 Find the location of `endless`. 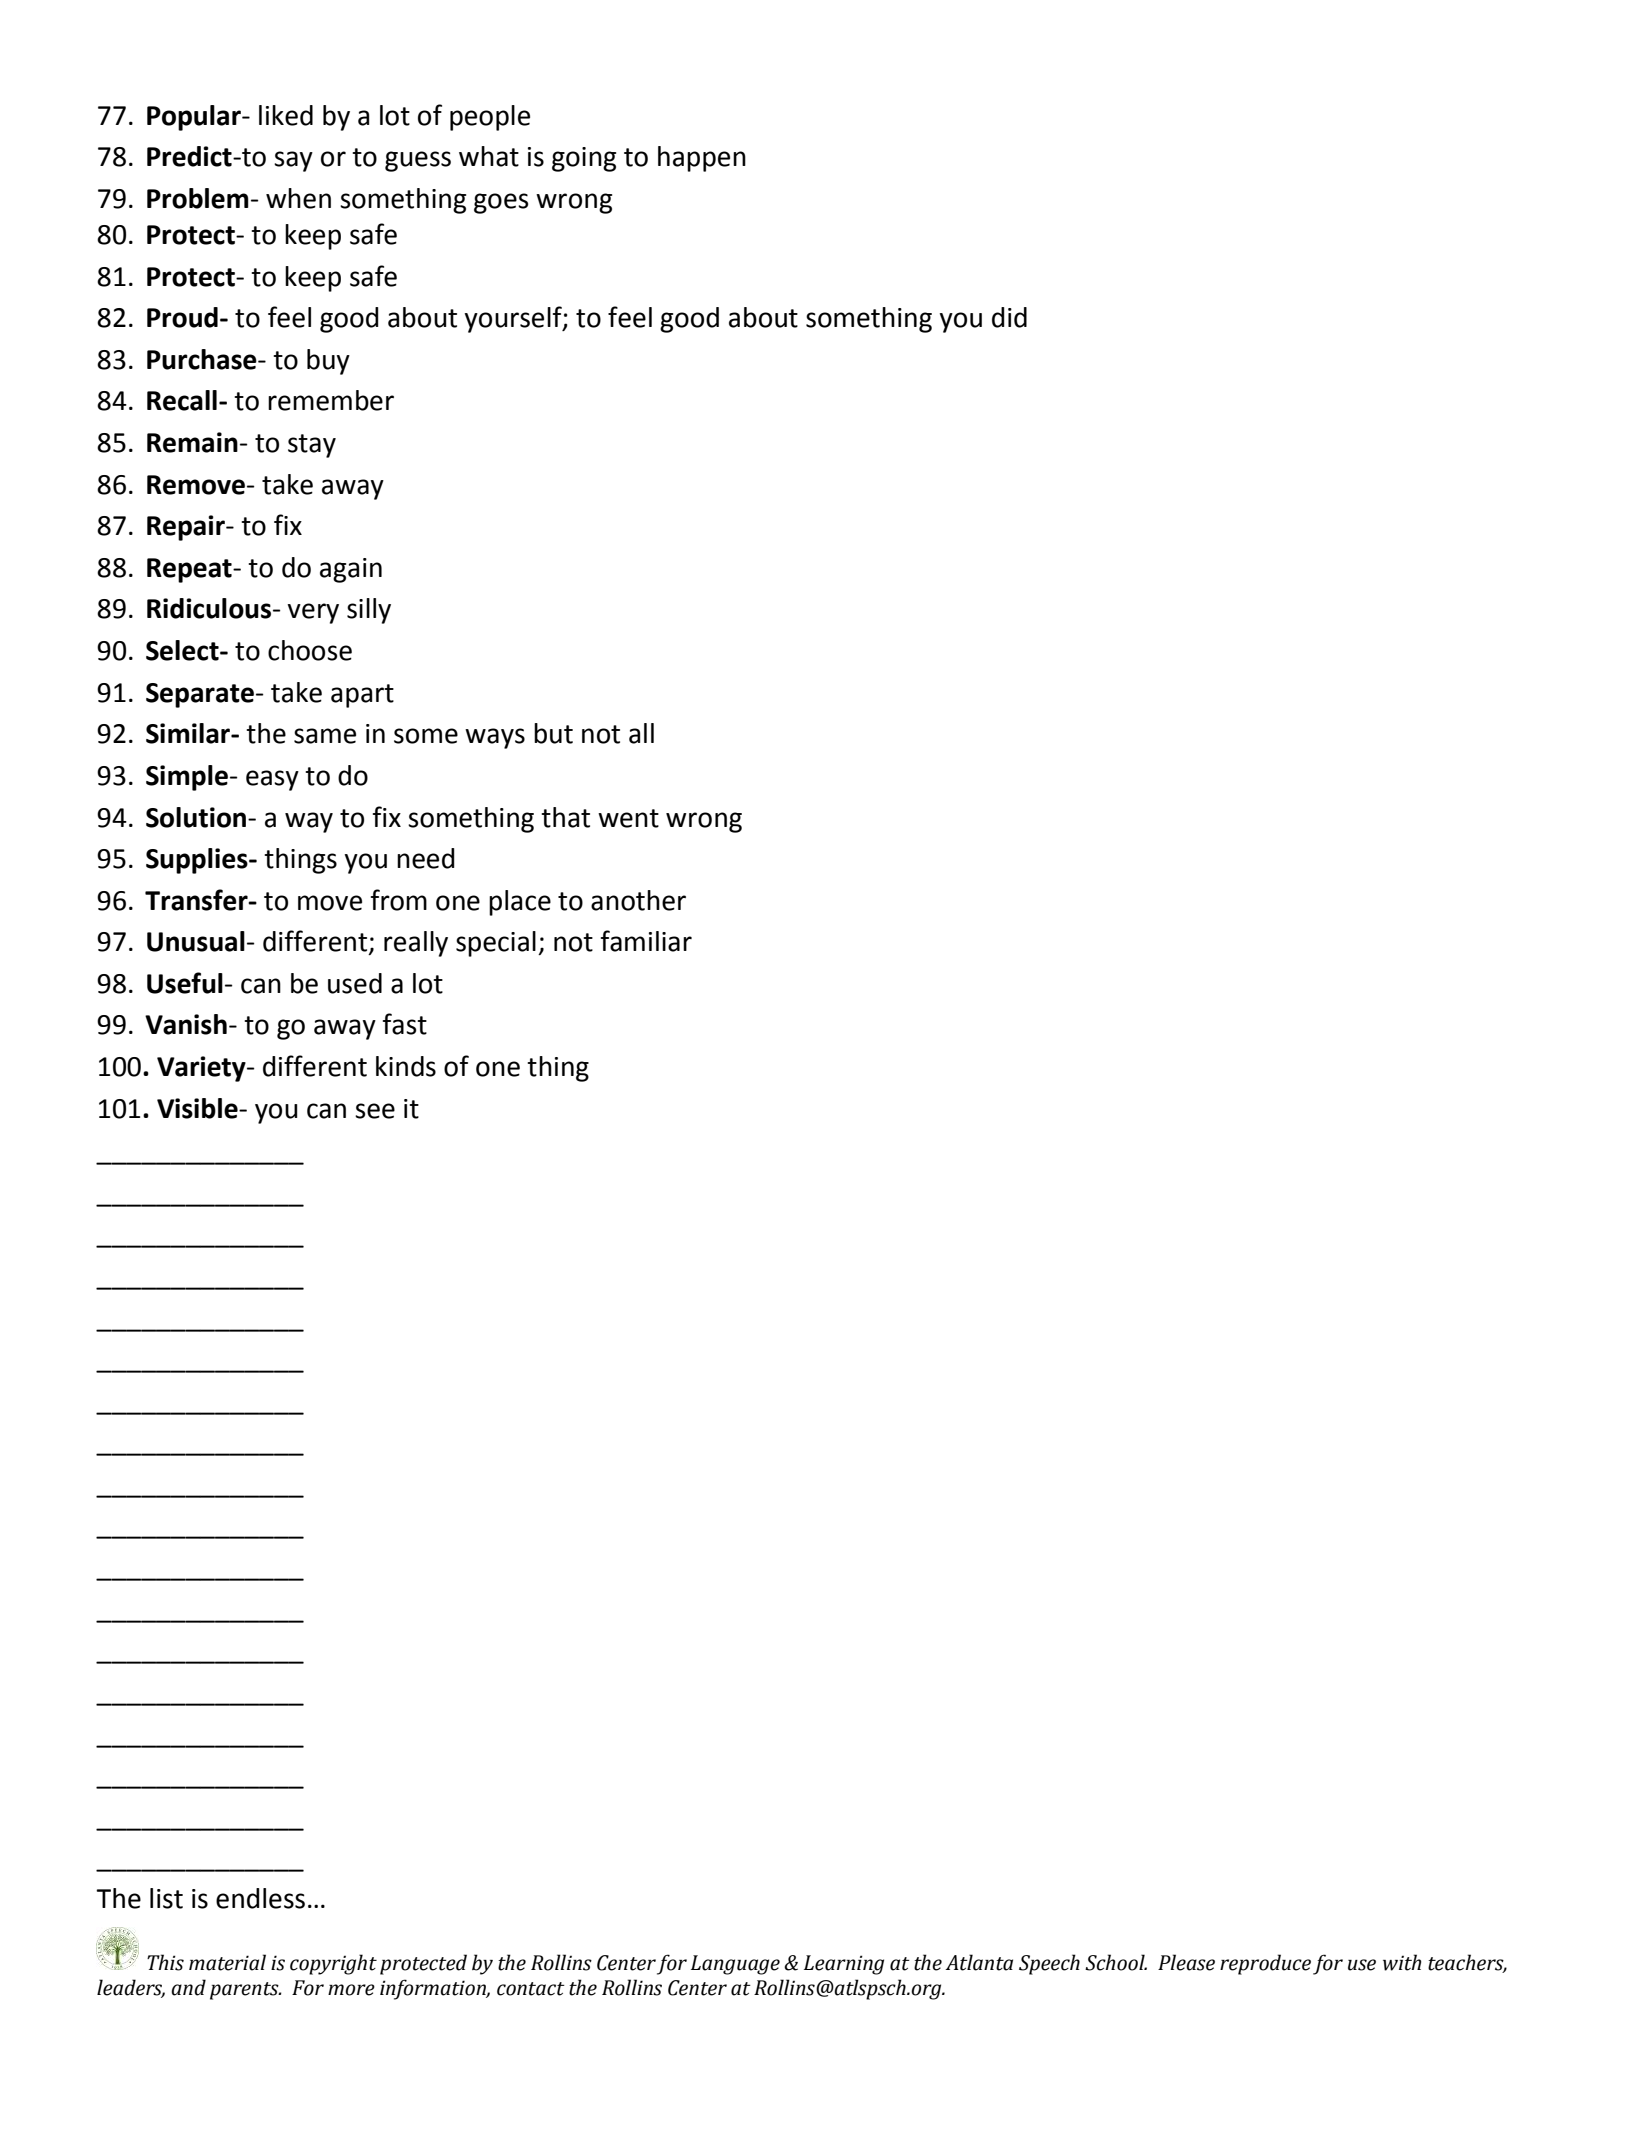

endless is located at coordinates (260, 1898).
